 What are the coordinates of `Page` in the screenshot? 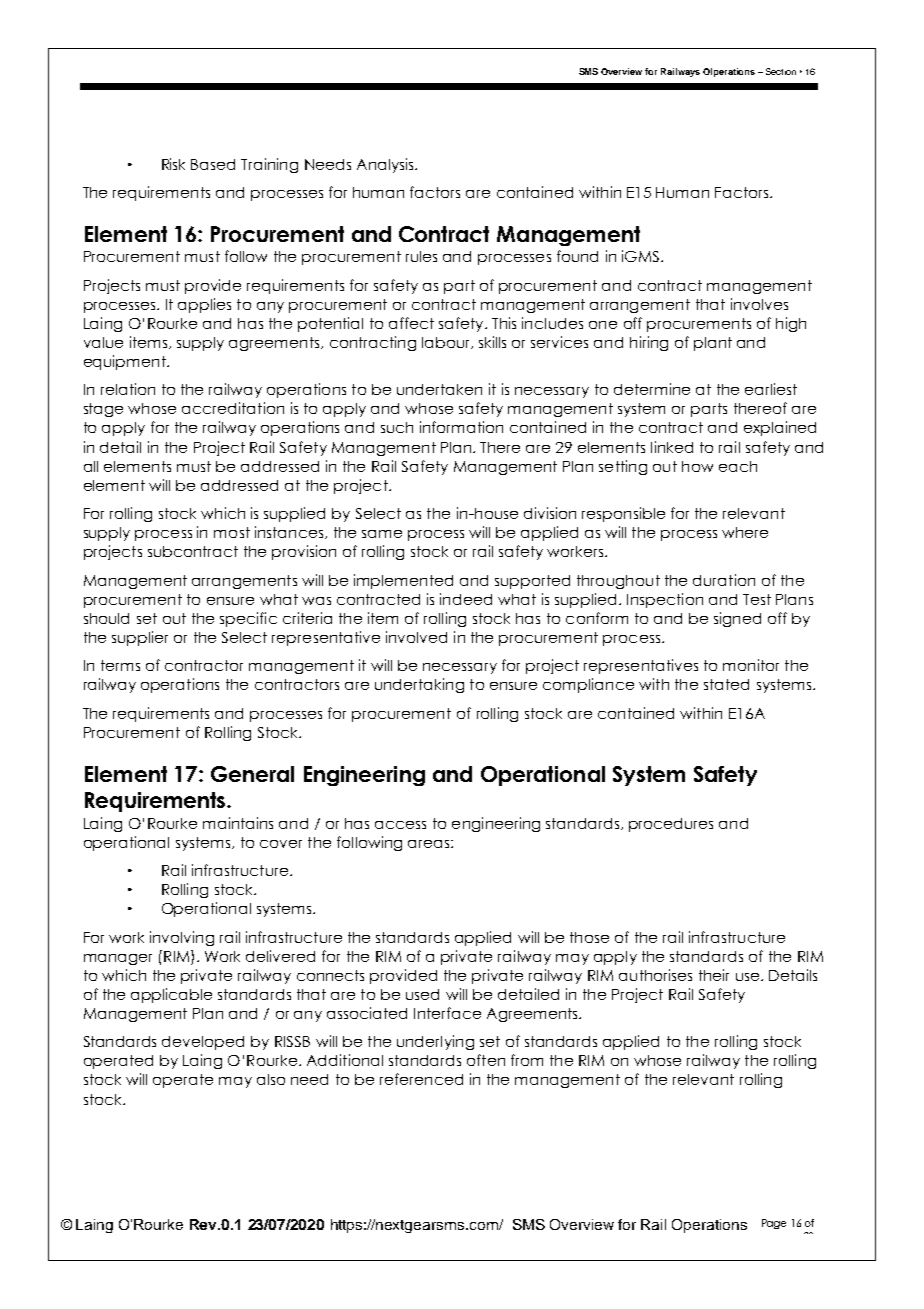 It's located at (774, 1224).
